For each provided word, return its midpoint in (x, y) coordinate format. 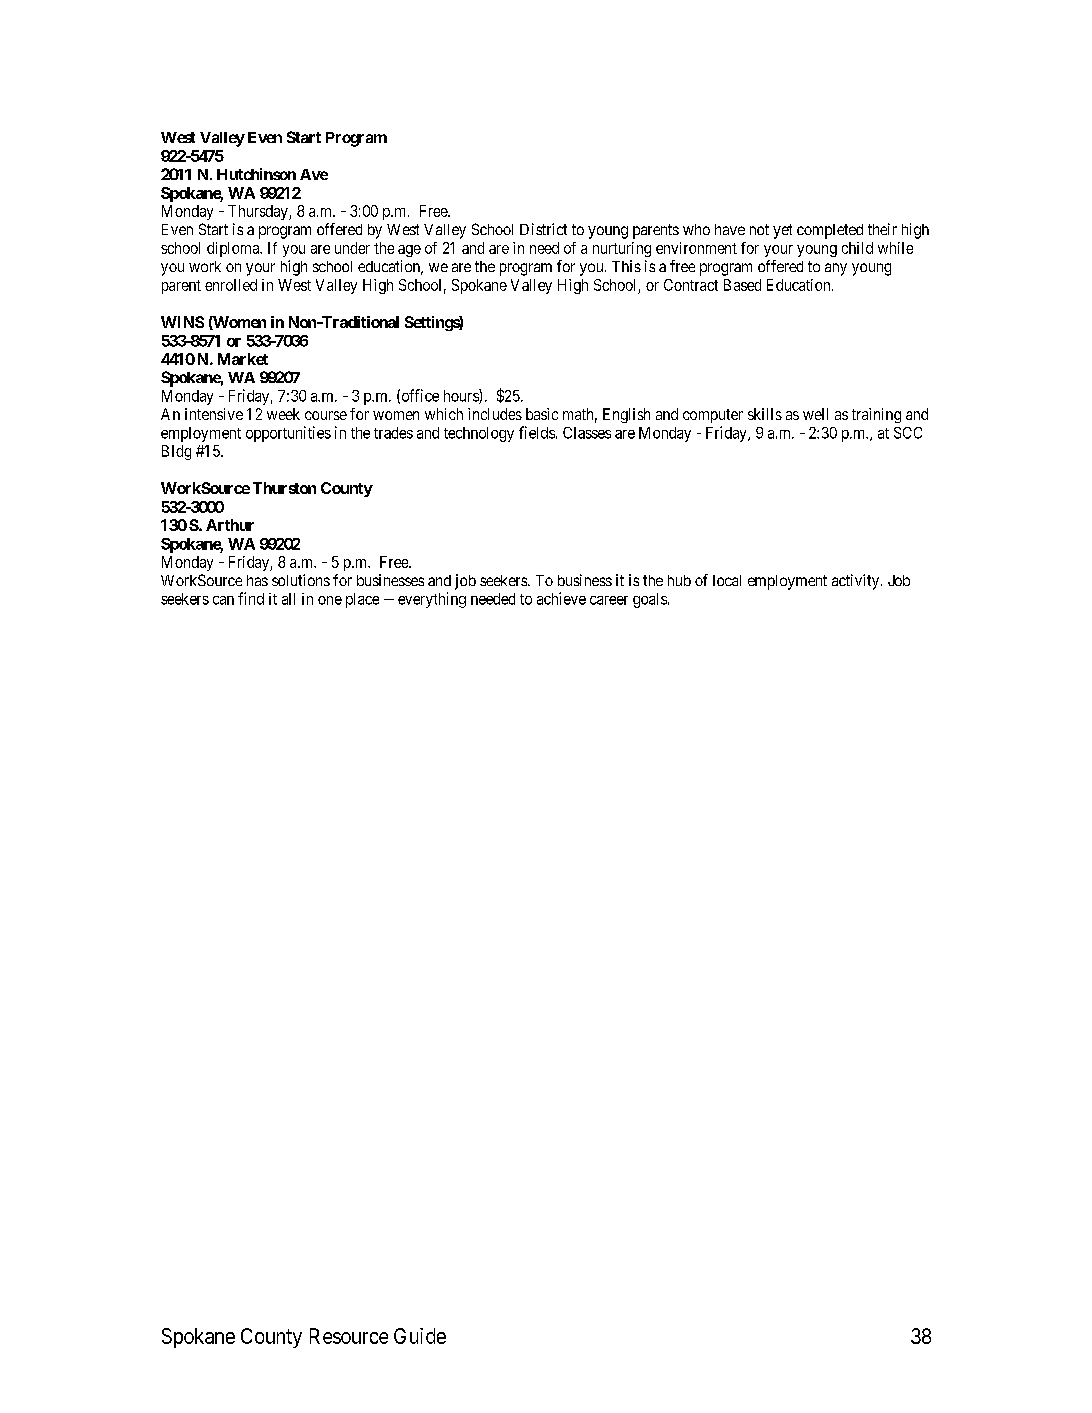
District (543, 229)
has (257, 580)
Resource (349, 1336)
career (609, 600)
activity (857, 582)
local (727, 580)
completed (830, 231)
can (223, 600)
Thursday (259, 212)
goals (650, 600)
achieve (561, 598)
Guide (420, 1336)
